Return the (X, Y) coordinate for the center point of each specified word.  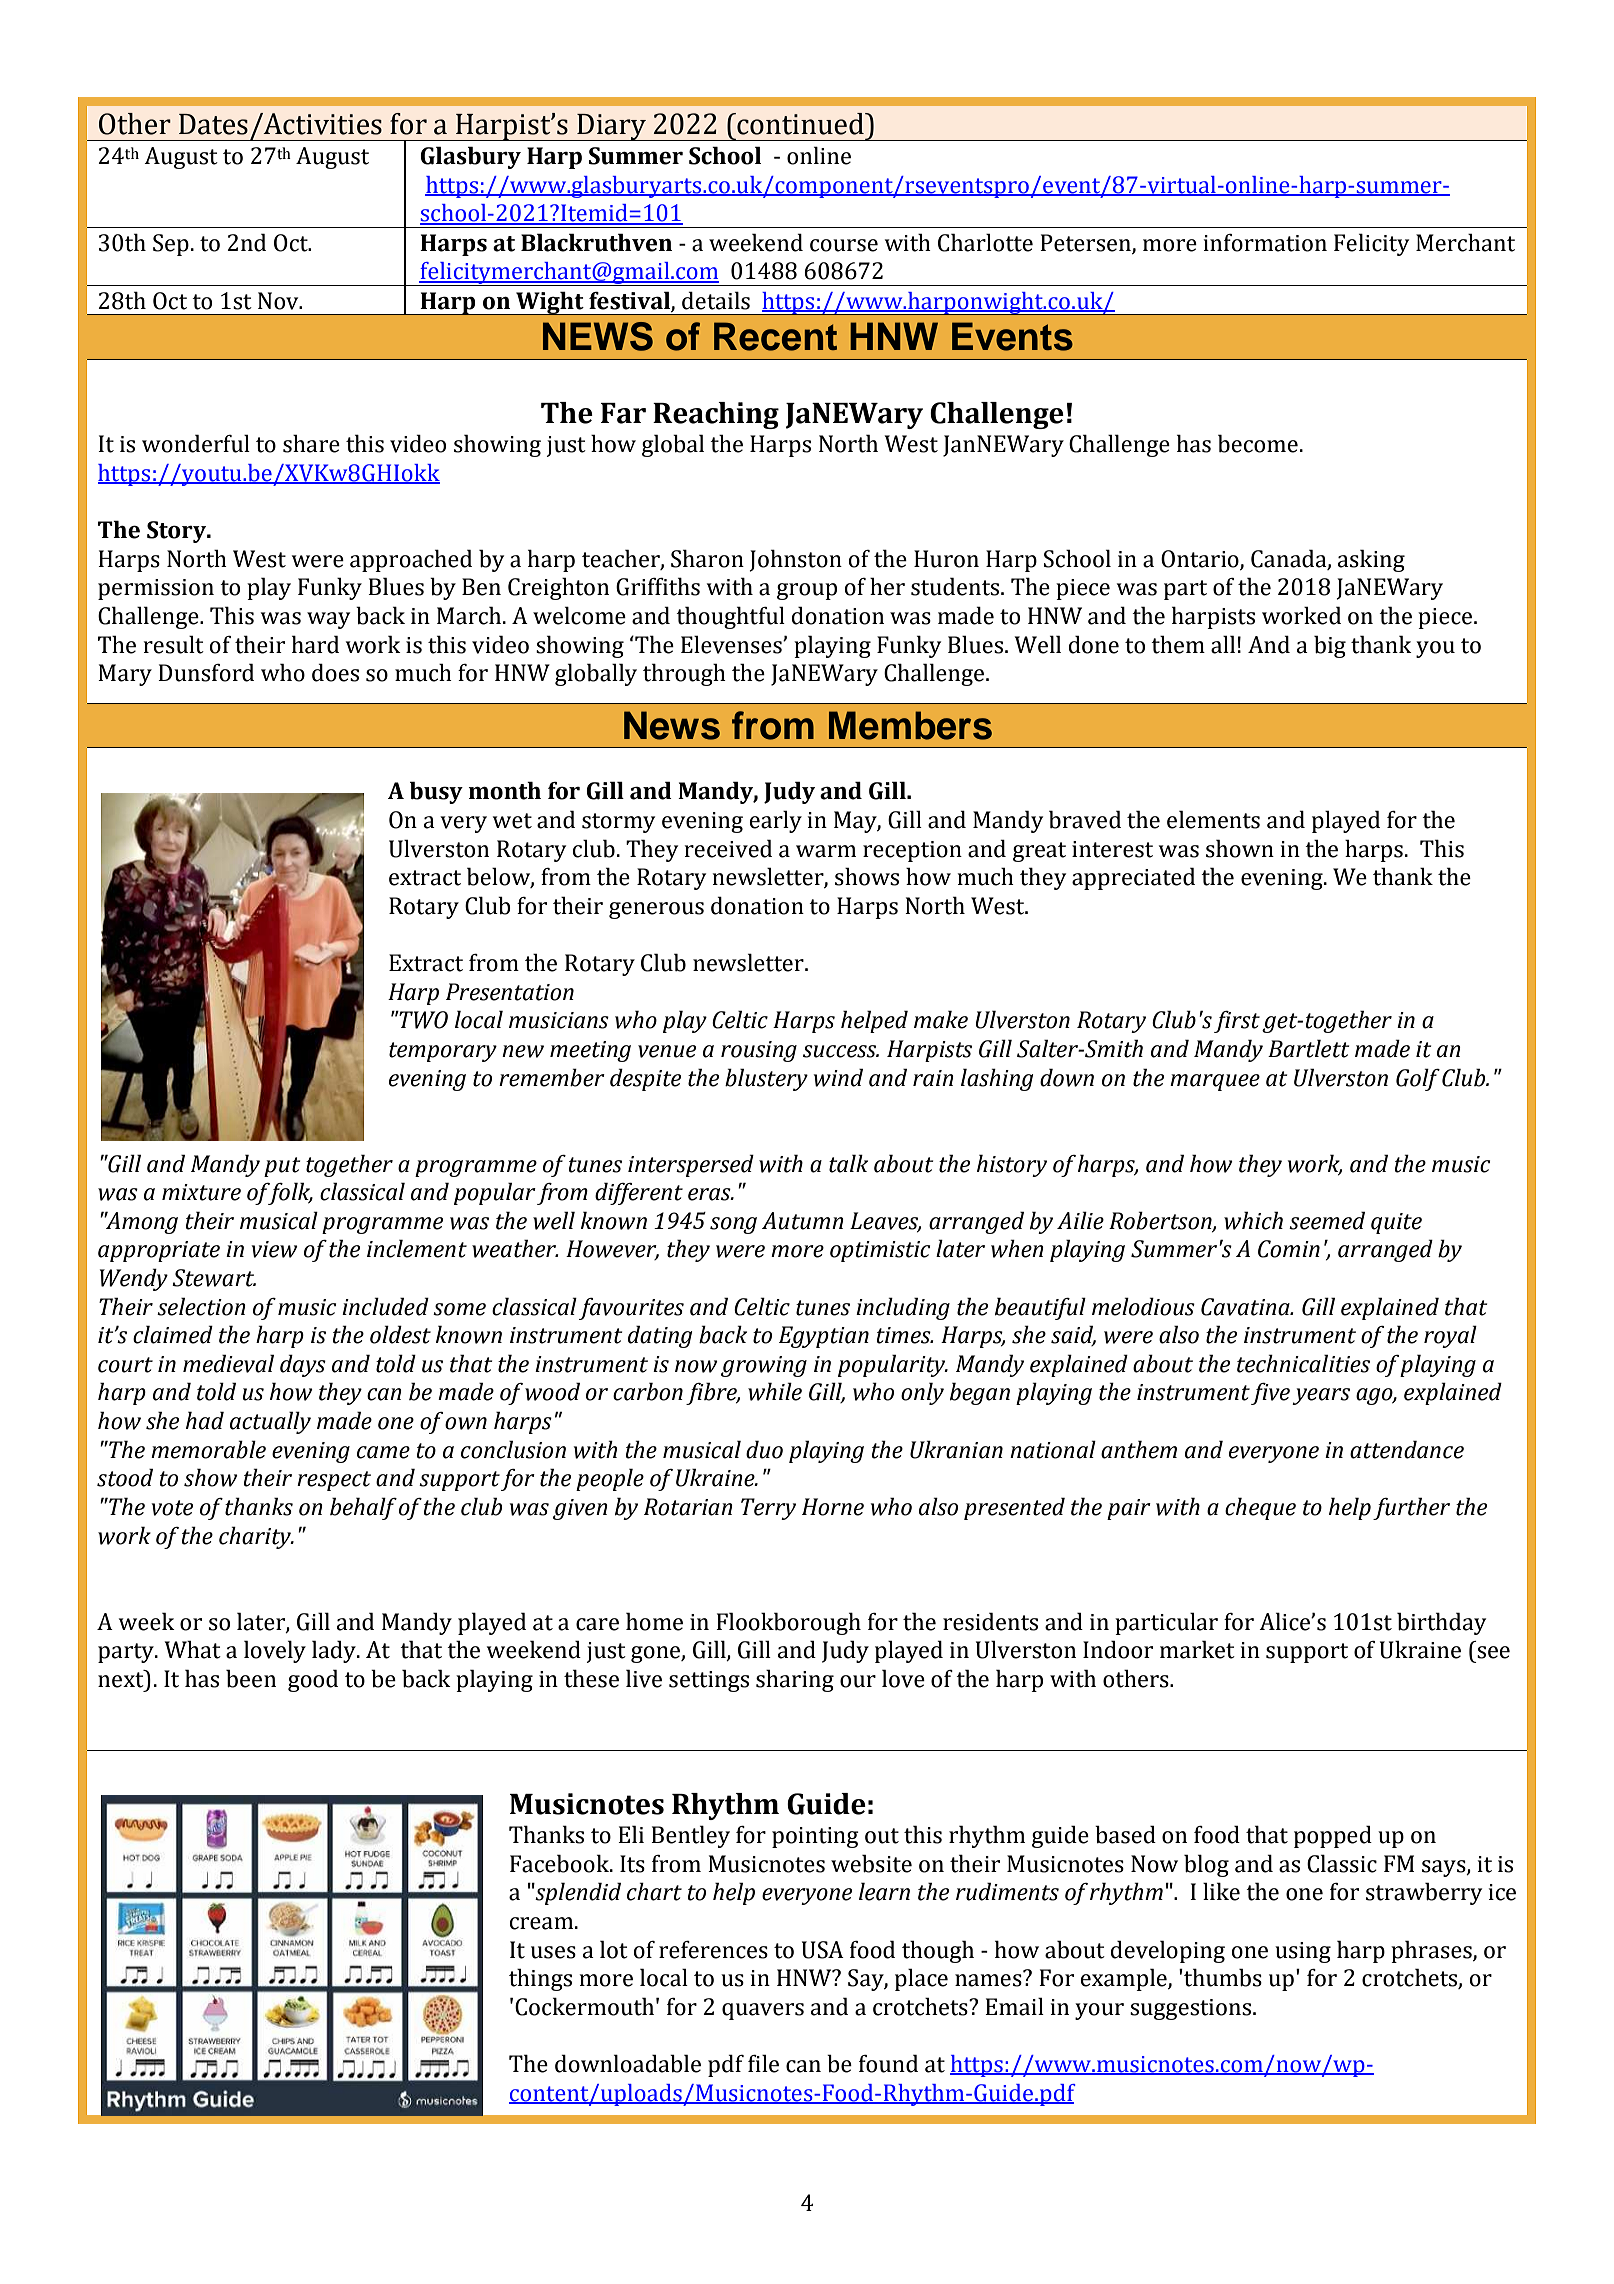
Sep (171, 245)
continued (800, 124)
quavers (763, 2011)
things (540, 1979)
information (1265, 243)
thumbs (1222, 1977)
